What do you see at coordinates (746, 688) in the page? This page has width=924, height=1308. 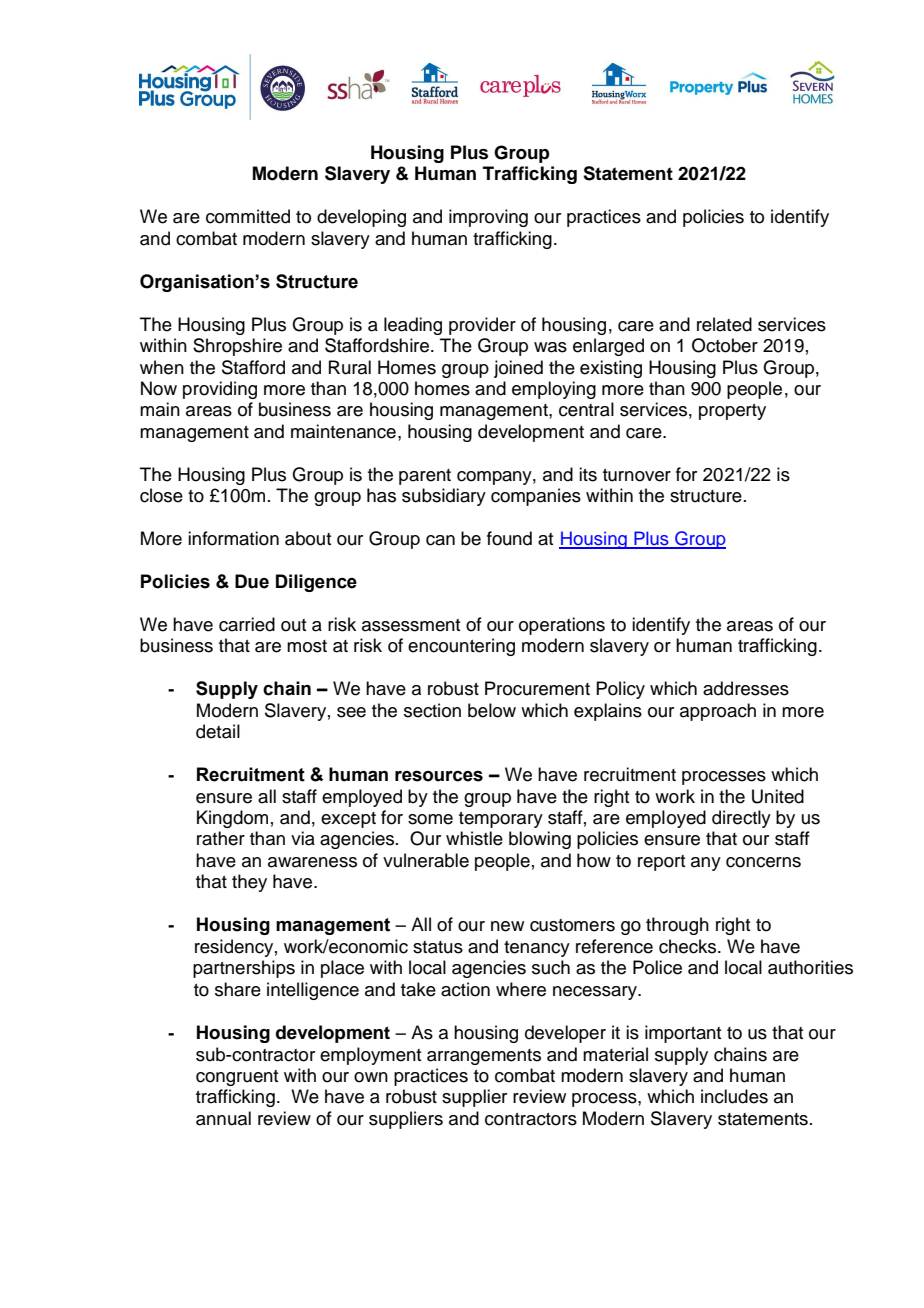 I see `addresses` at bounding box center [746, 688].
